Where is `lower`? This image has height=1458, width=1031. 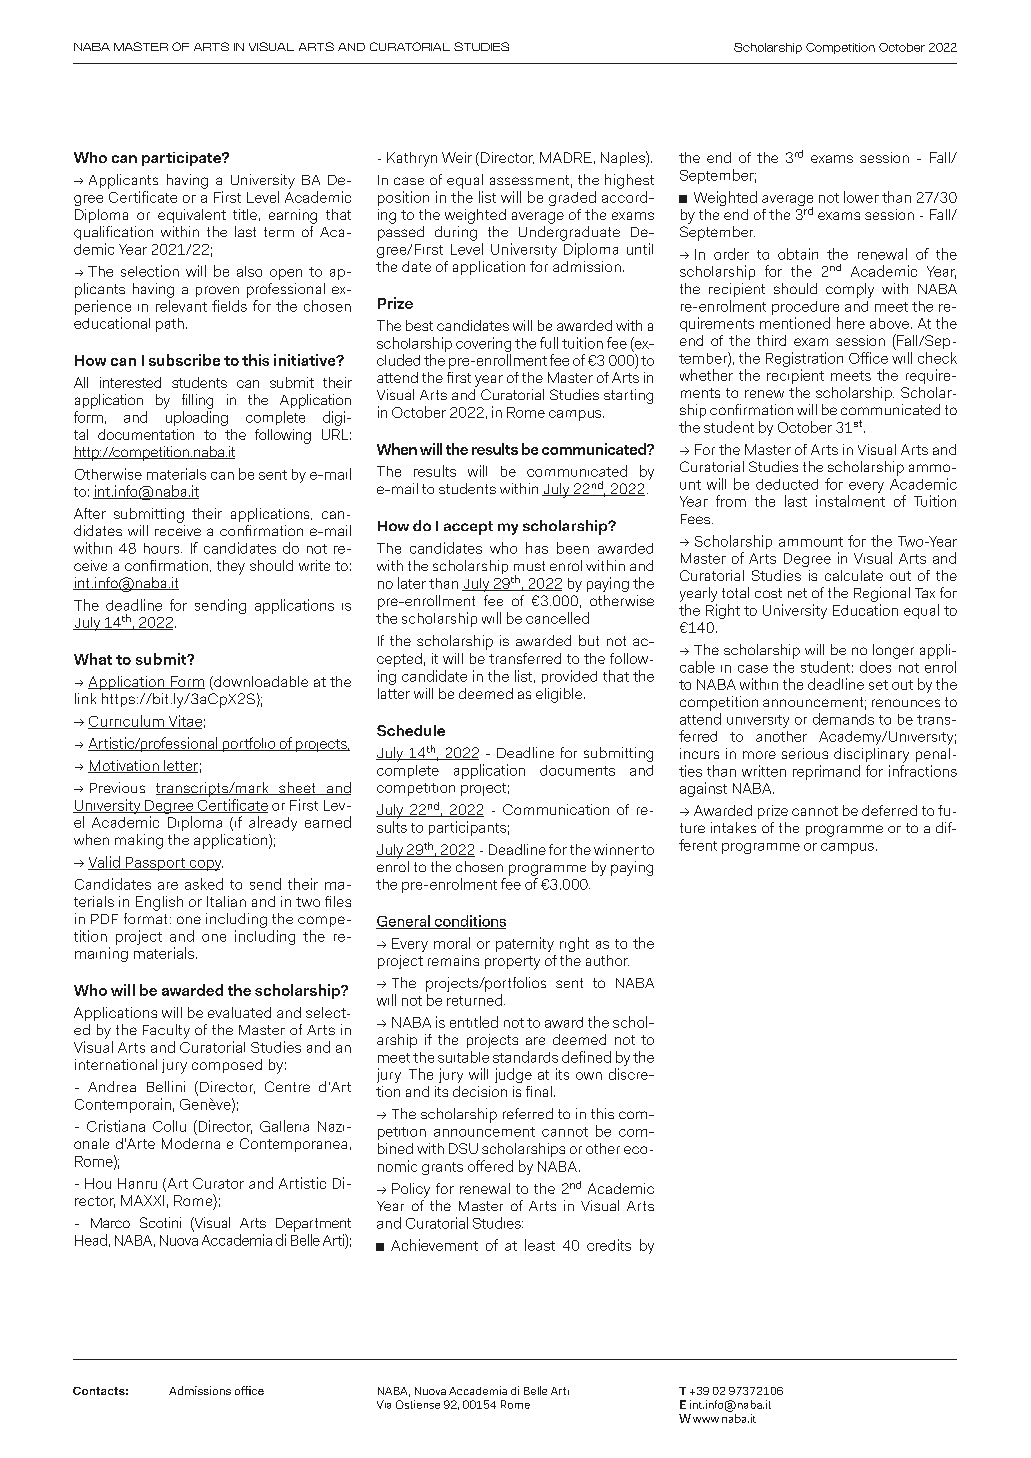 lower is located at coordinates (861, 197).
